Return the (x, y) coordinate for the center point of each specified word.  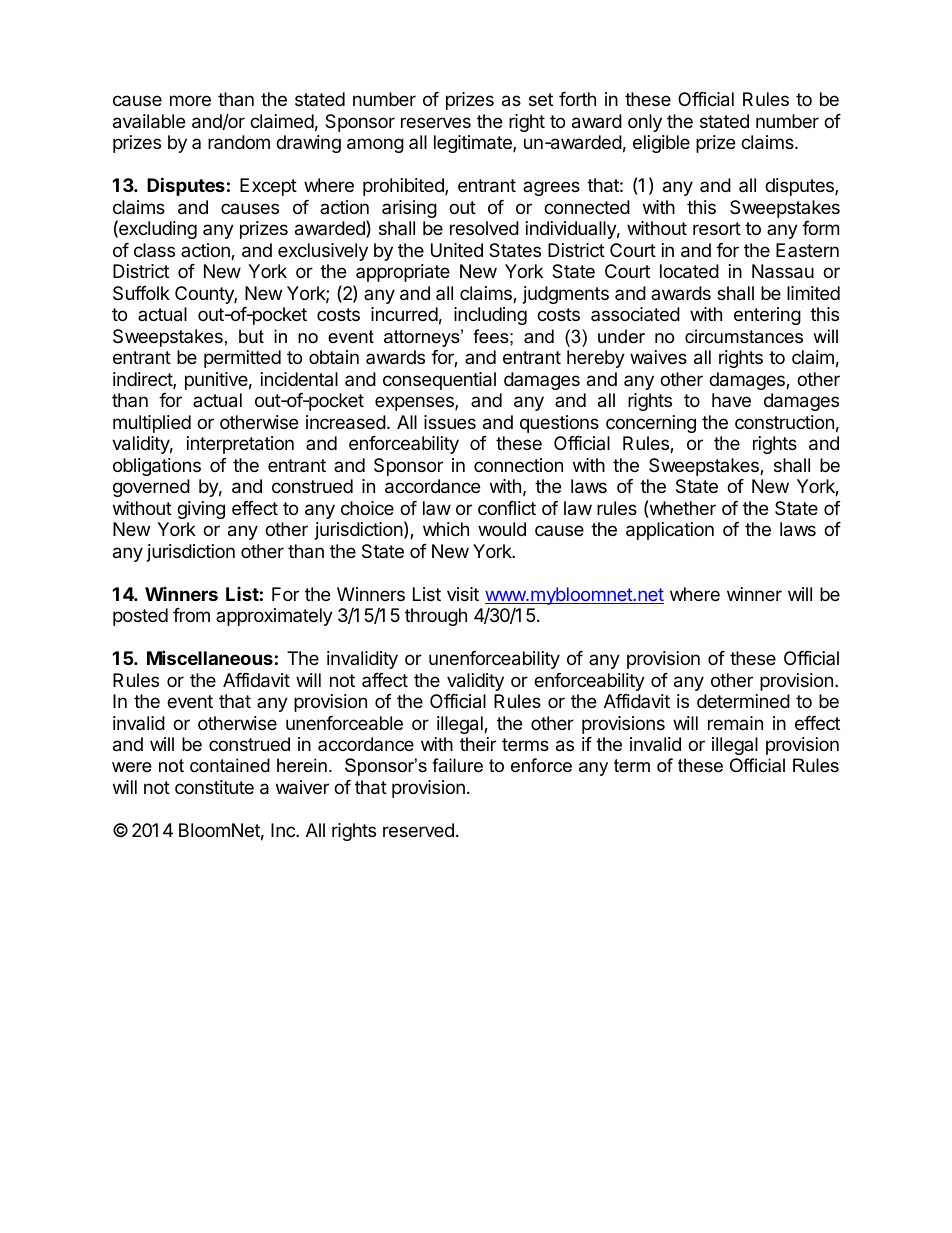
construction (784, 422)
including (490, 316)
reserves (436, 122)
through (436, 617)
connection (518, 465)
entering (767, 316)
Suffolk (141, 293)
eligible (661, 144)
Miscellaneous (210, 657)
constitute (214, 787)
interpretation (240, 445)
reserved (418, 830)
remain (735, 723)
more (190, 100)
